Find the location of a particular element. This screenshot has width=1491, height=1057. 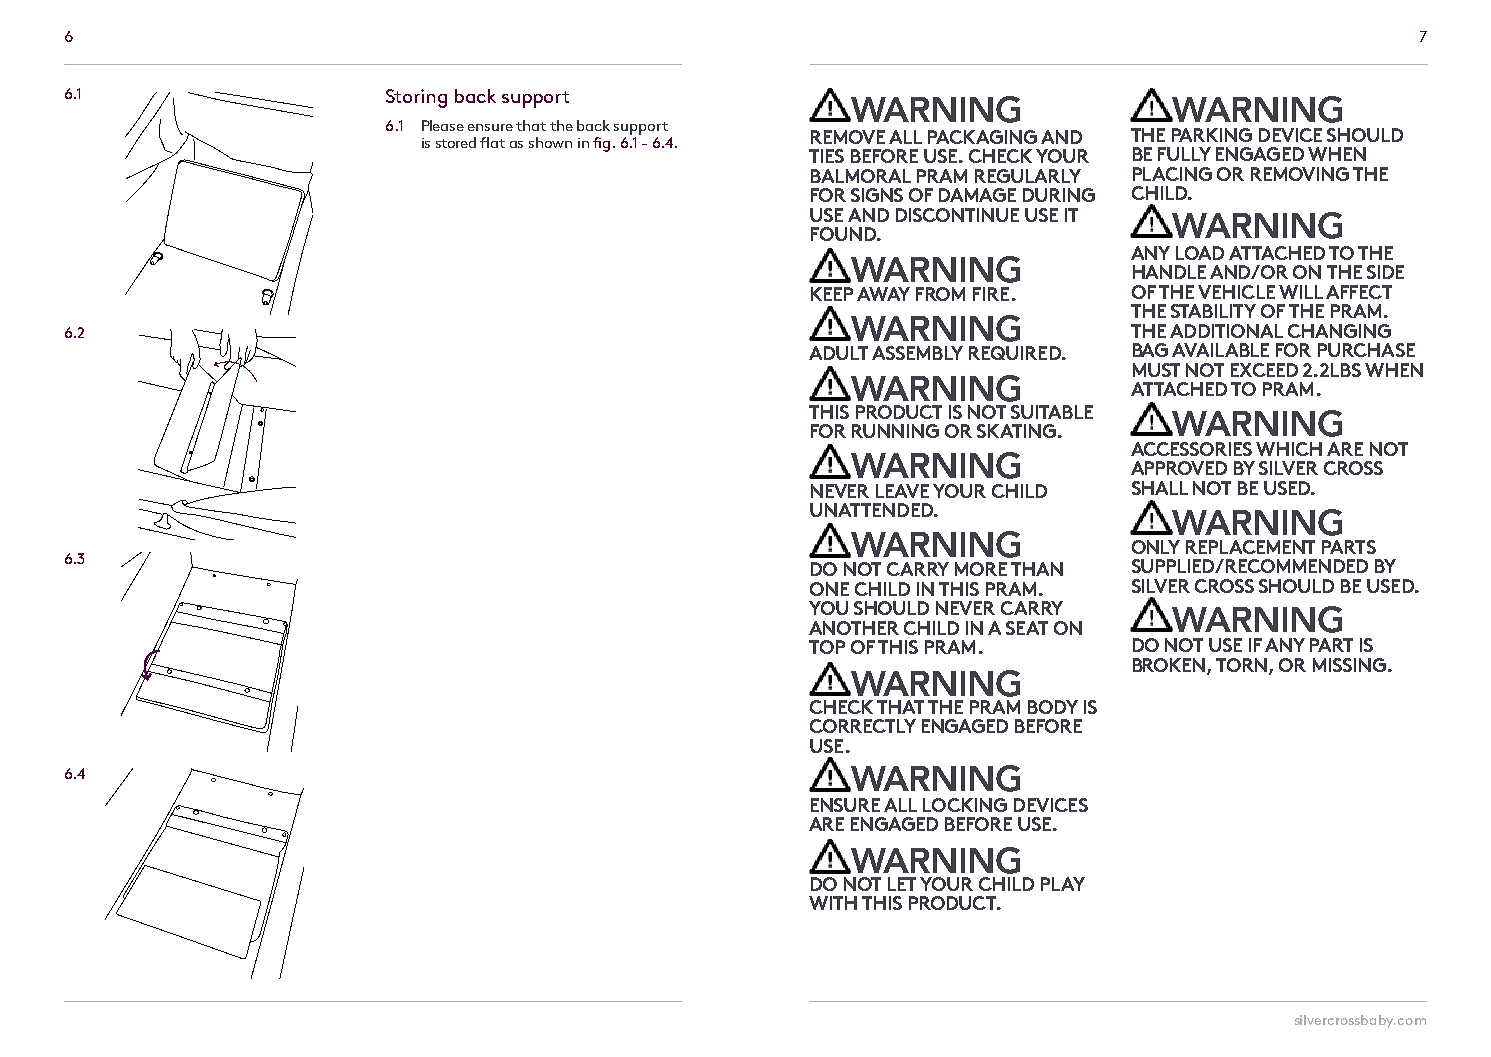

WITH is located at coordinates (833, 903).
